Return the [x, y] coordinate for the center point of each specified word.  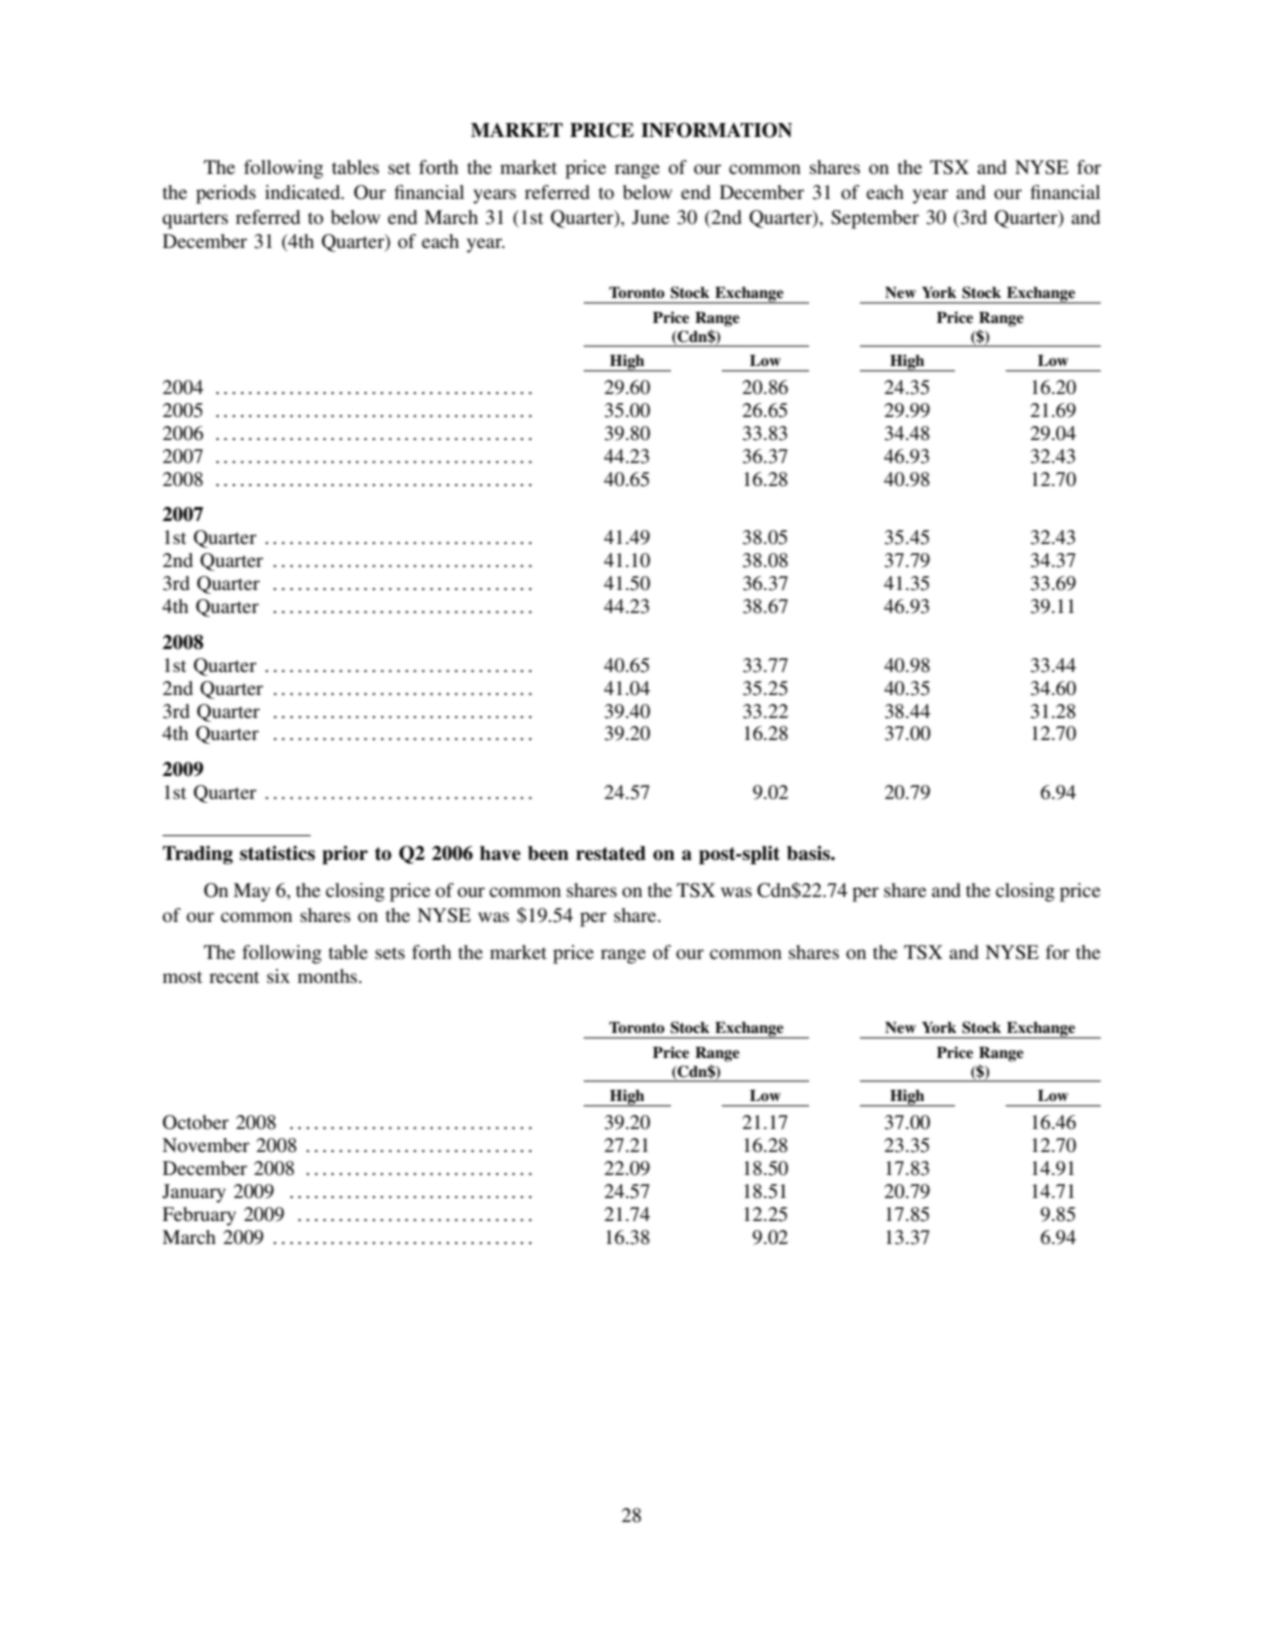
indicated [304, 192]
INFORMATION [716, 130]
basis [809, 853]
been [548, 853]
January [194, 1193]
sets [390, 953]
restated [611, 853]
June [650, 217]
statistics [277, 853]
